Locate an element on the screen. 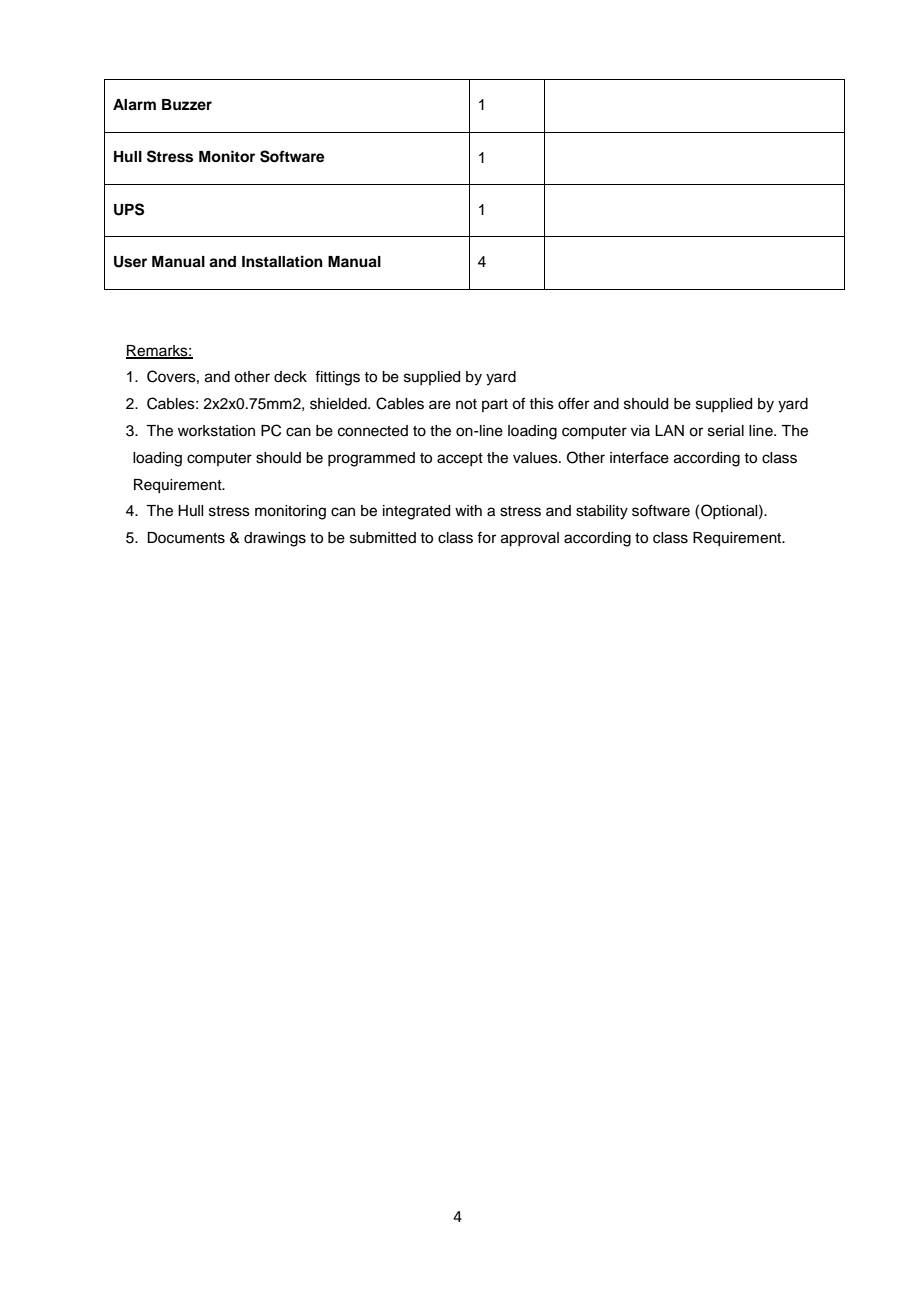 This screenshot has height=1308, width=924. Installation is located at coordinates (282, 261).
